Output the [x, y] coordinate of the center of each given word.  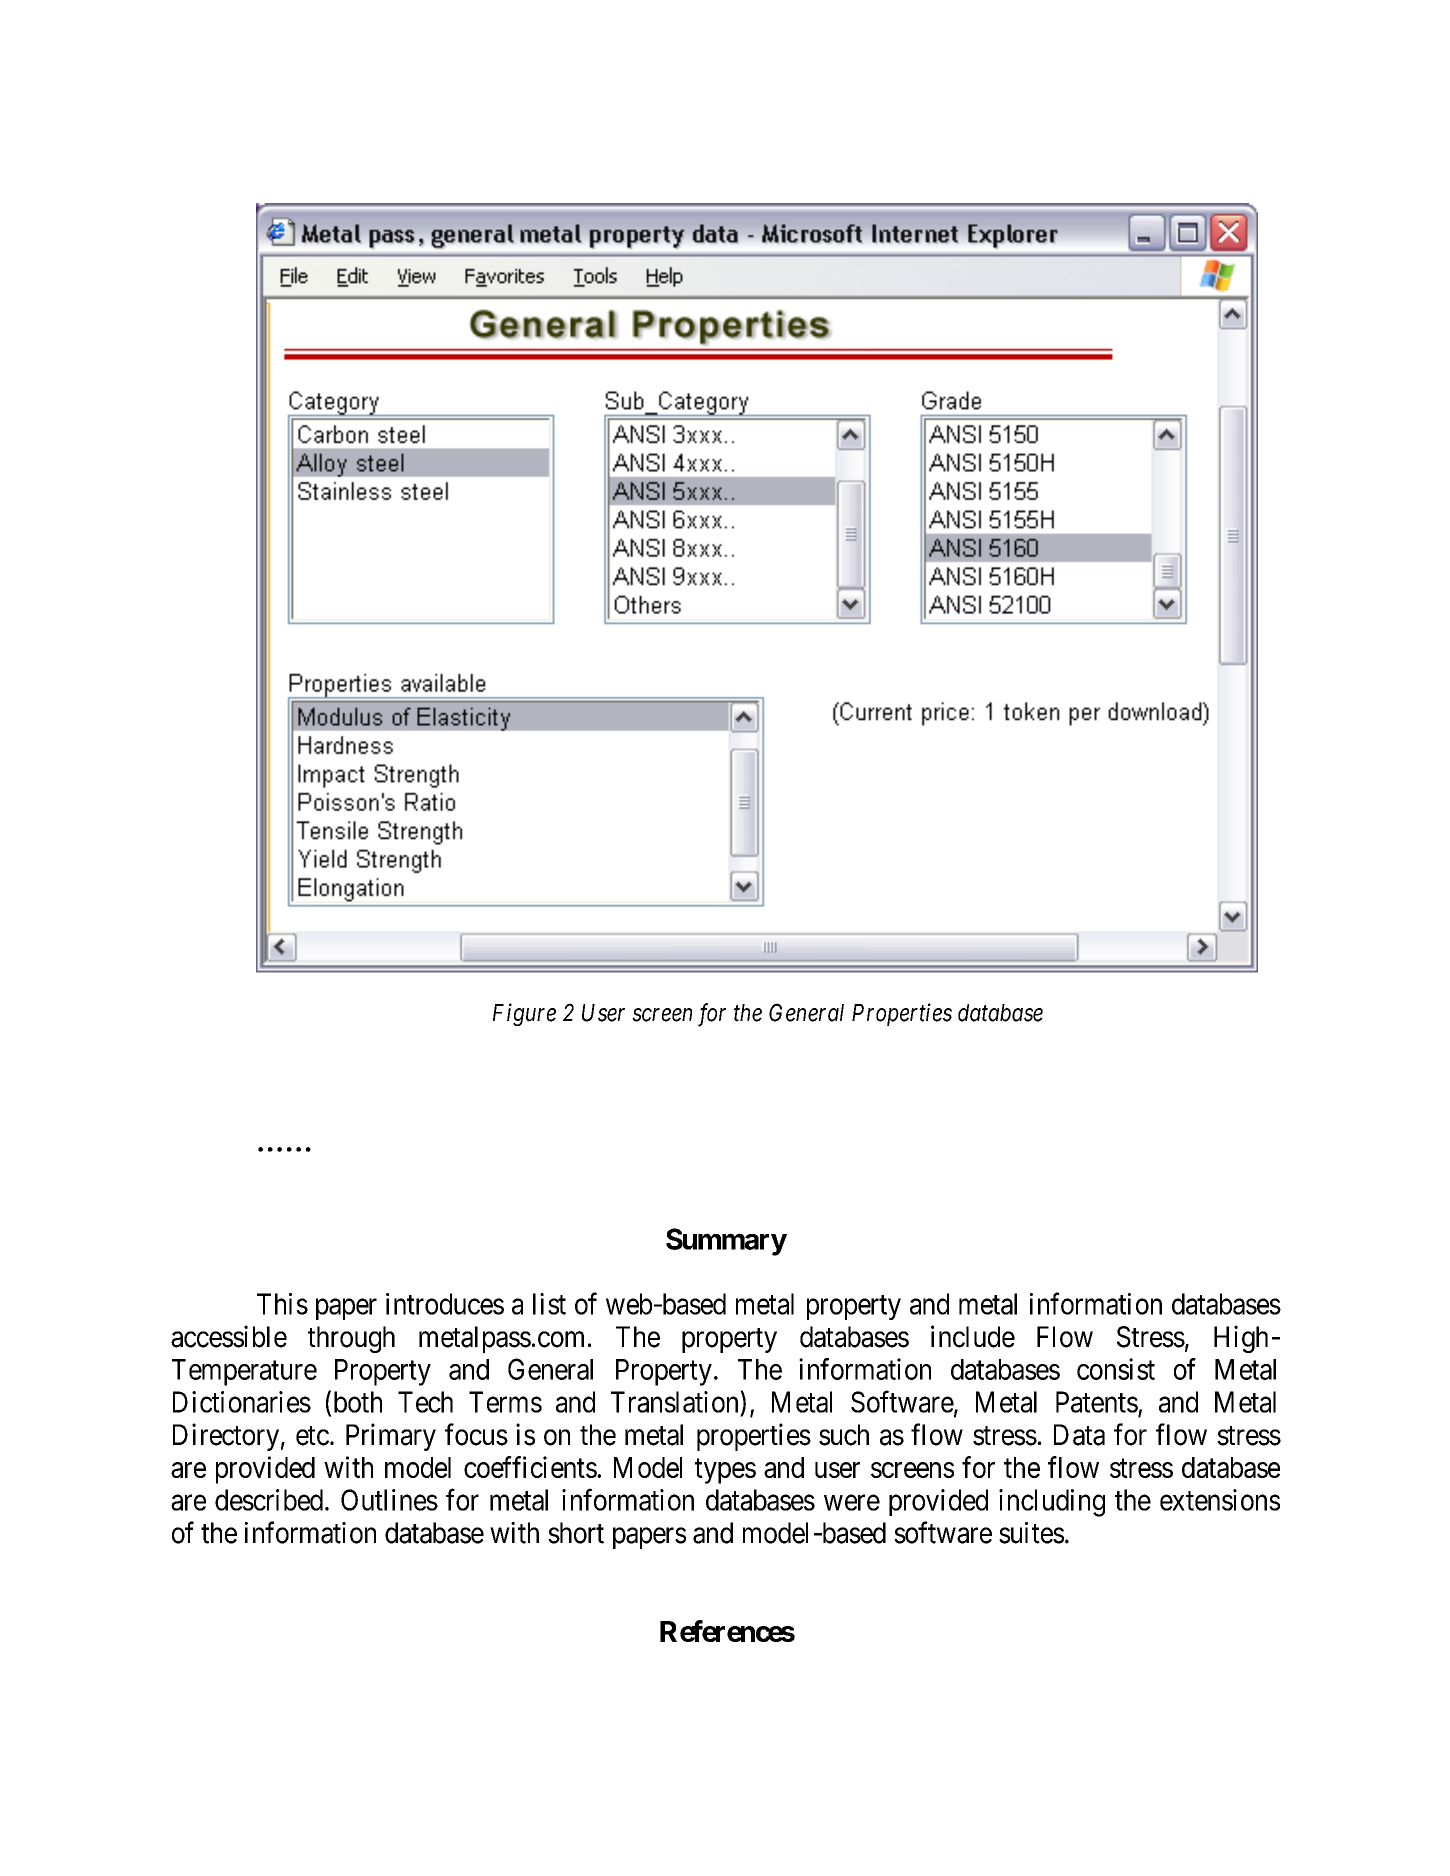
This [282, 1304]
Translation [676, 1401]
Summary [726, 1242]
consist [1116, 1369]
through [351, 1339]
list [549, 1304]
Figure [524, 1014]
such [844, 1435]
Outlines [389, 1500]
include [973, 1336]
